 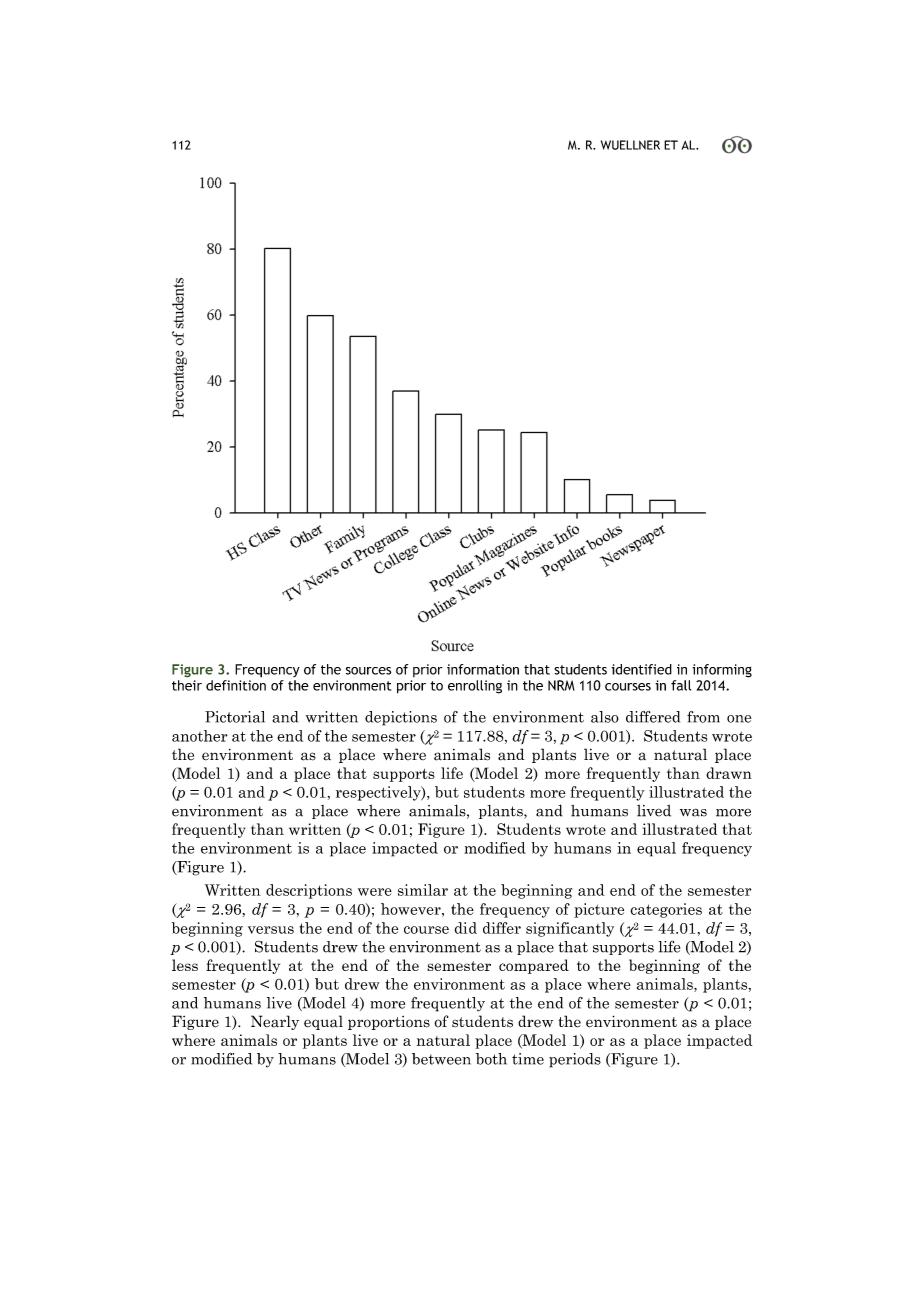 I want to click on descriptions, so click(x=309, y=891).
